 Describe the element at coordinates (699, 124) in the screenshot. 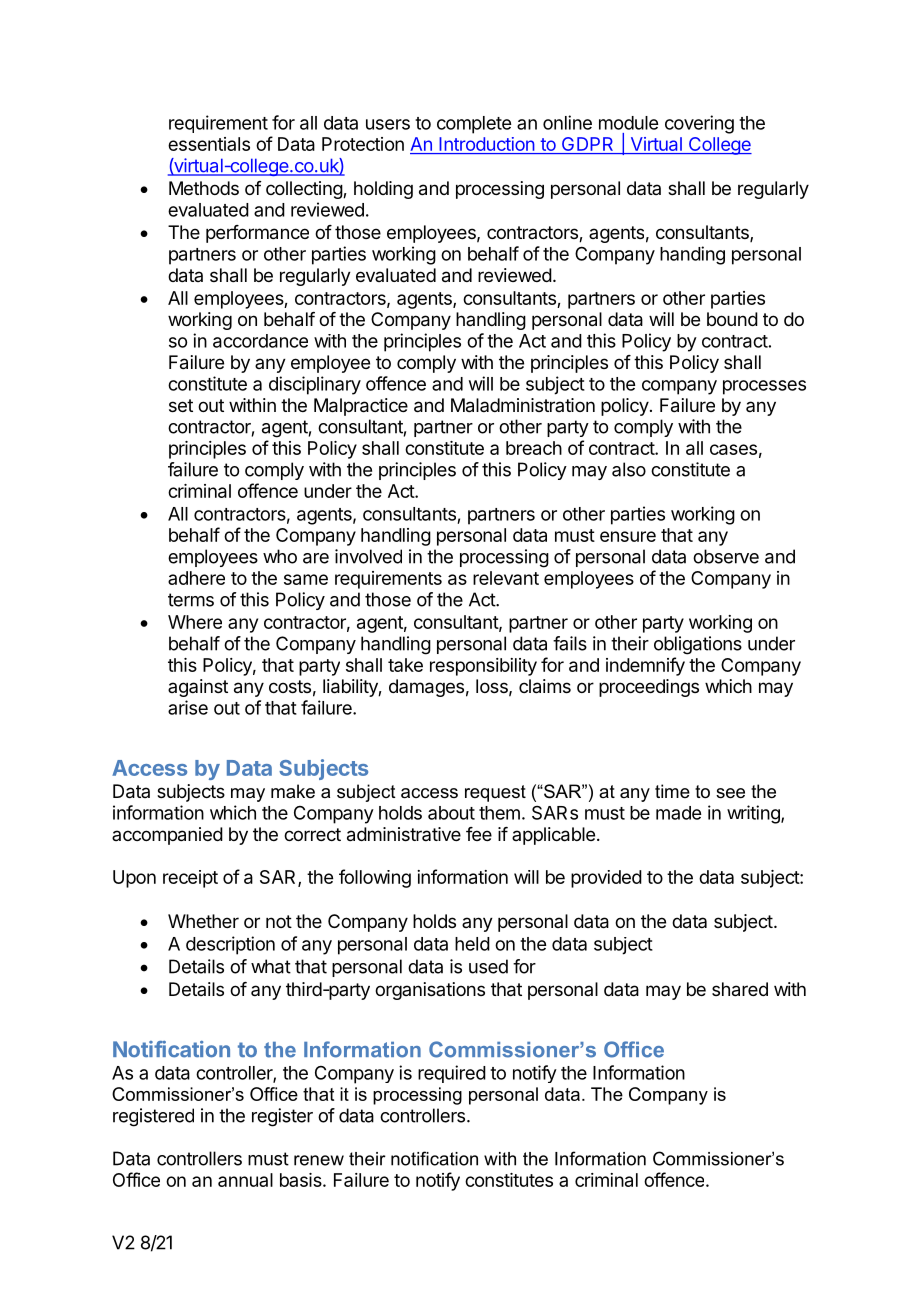

I see `covering` at that location.
